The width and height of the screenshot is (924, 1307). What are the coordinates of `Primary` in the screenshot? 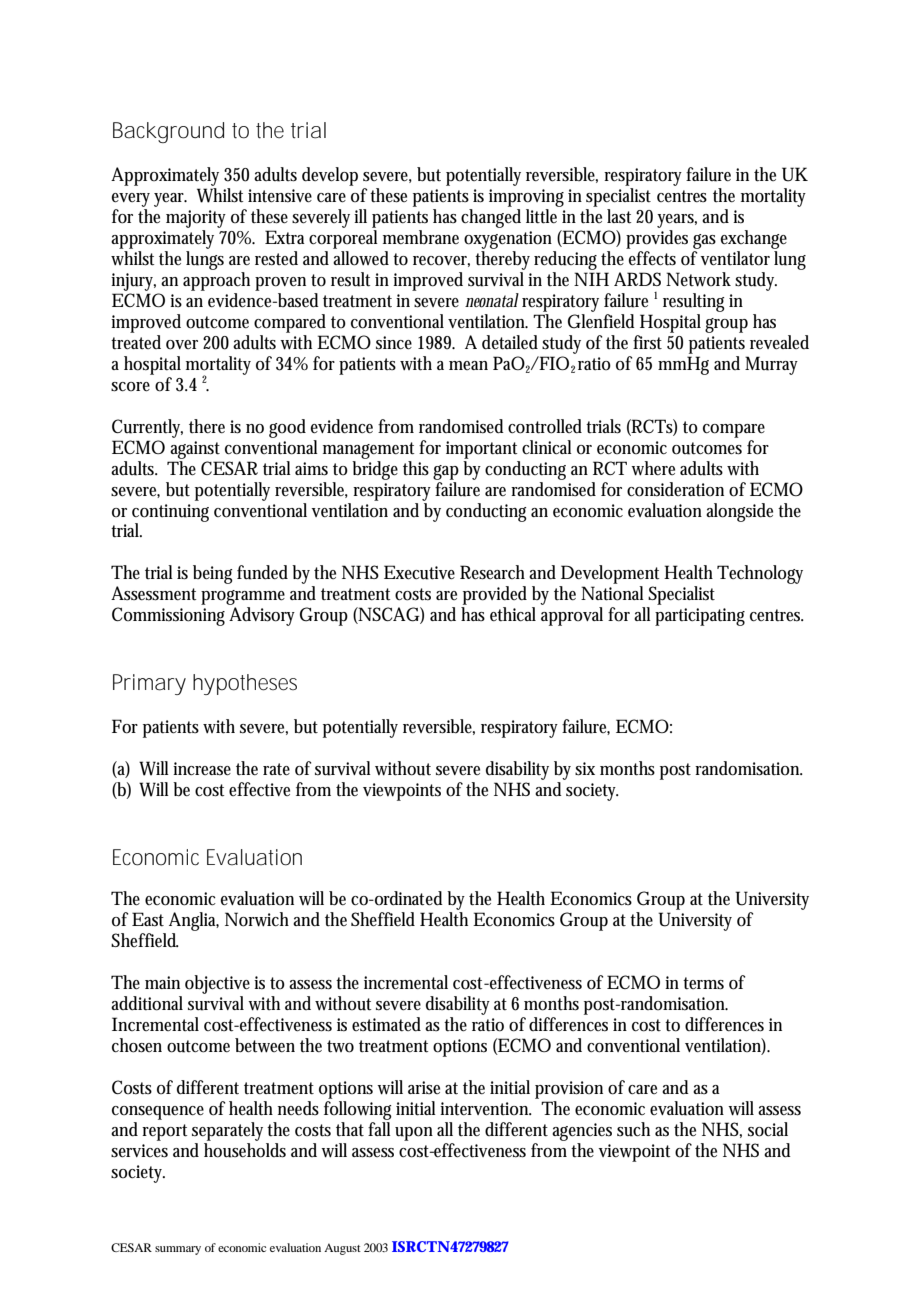 It's located at (149, 684).
